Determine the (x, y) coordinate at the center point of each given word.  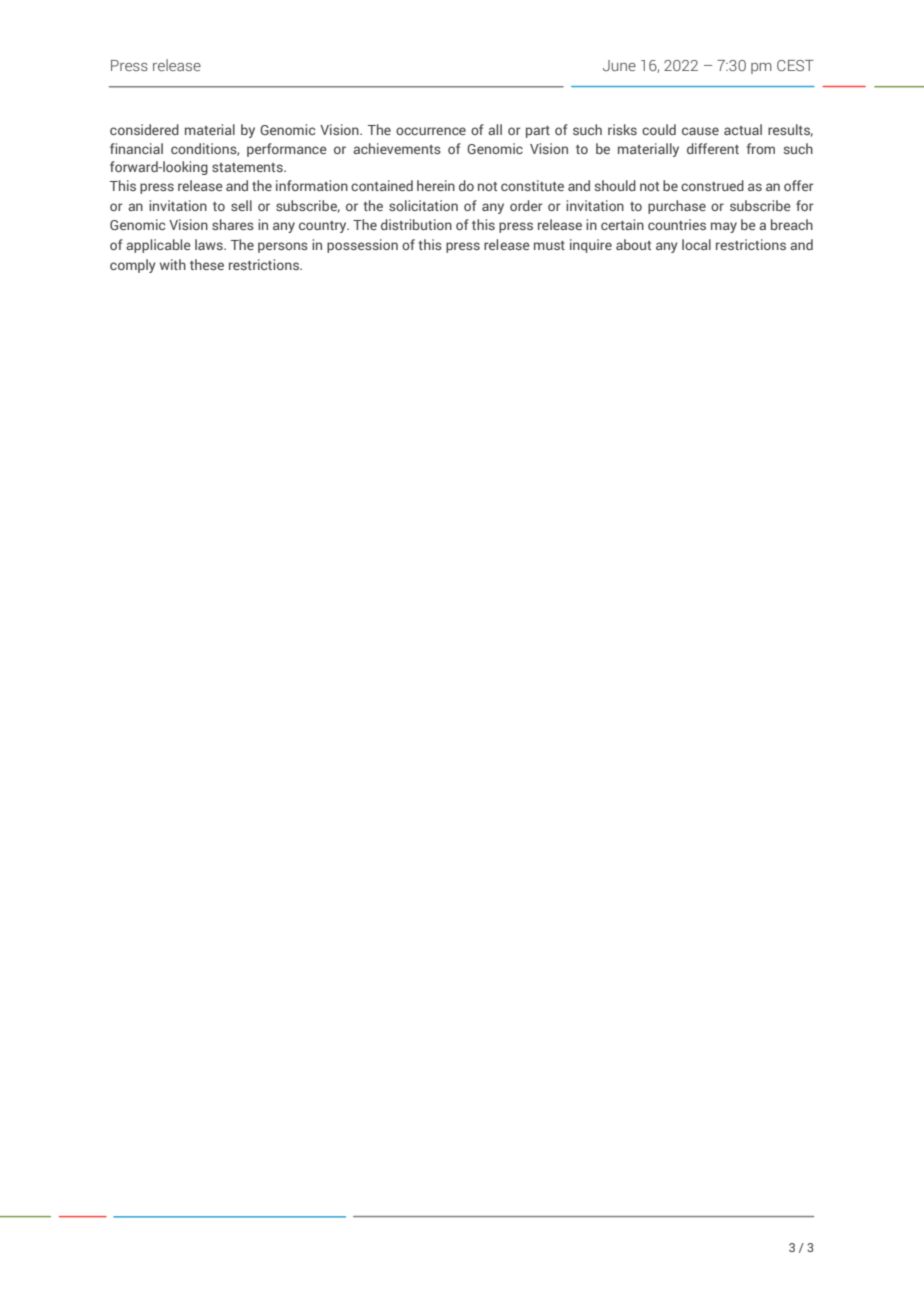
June (619, 65)
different (713, 148)
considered (144, 129)
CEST (795, 65)
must (549, 245)
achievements (397, 148)
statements (248, 167)
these (207, 264)
